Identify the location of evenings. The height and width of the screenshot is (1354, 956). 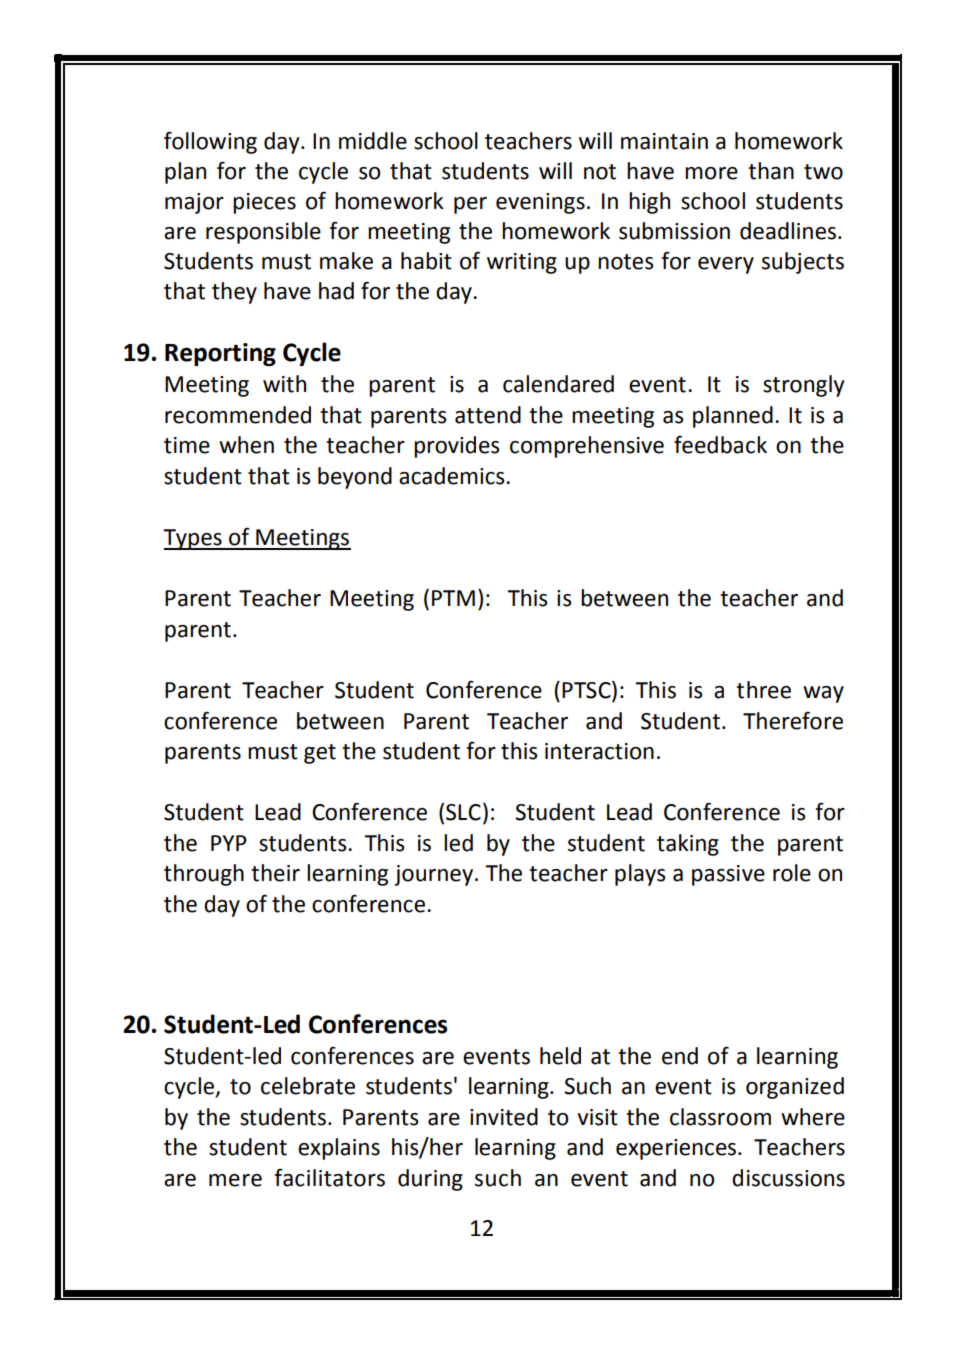
(540, 203).
